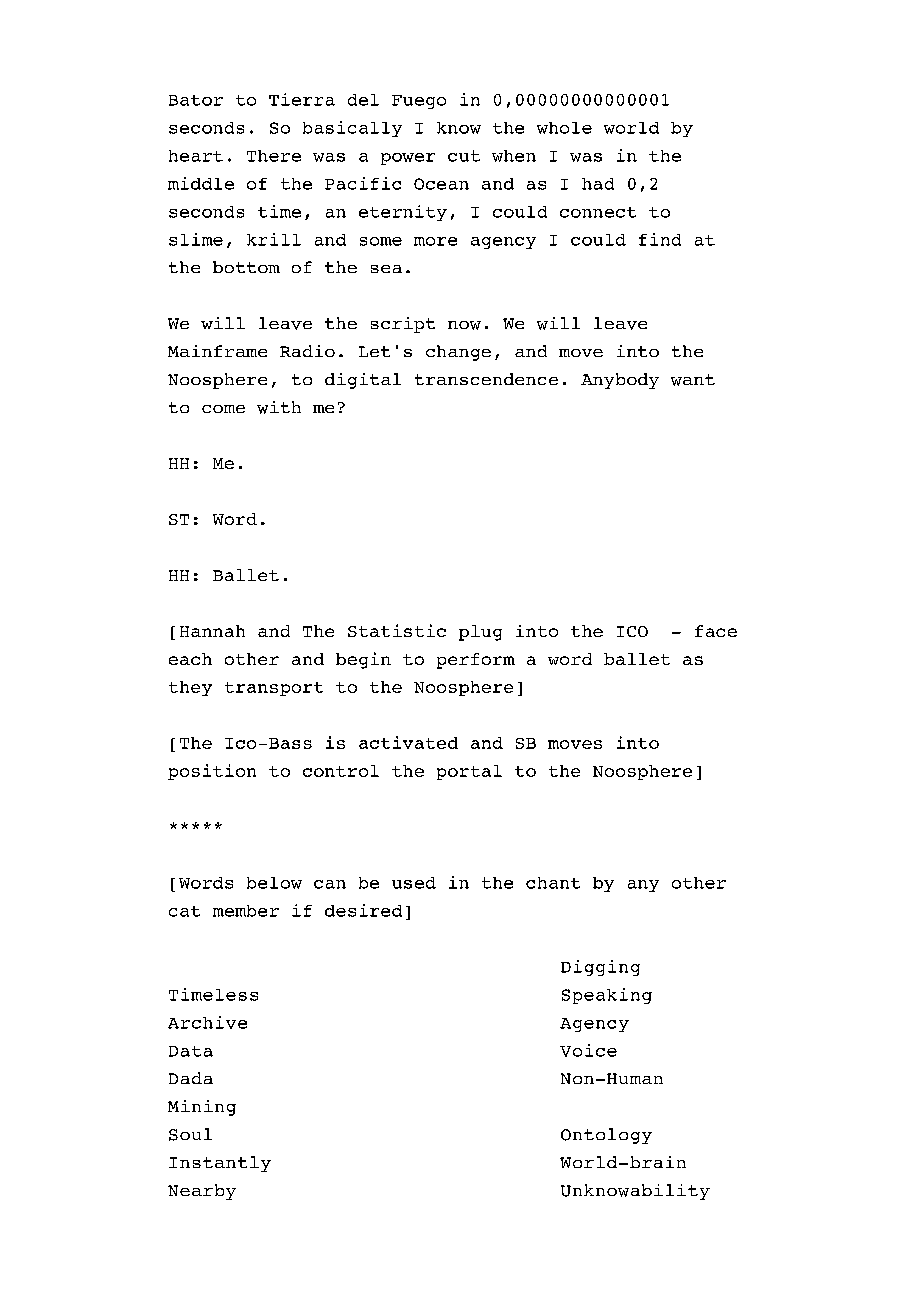 This screenshot has width=924, height=1308. Describe the element at coordinates (464, 156) in the screenshot. I see `cut` at that location.
